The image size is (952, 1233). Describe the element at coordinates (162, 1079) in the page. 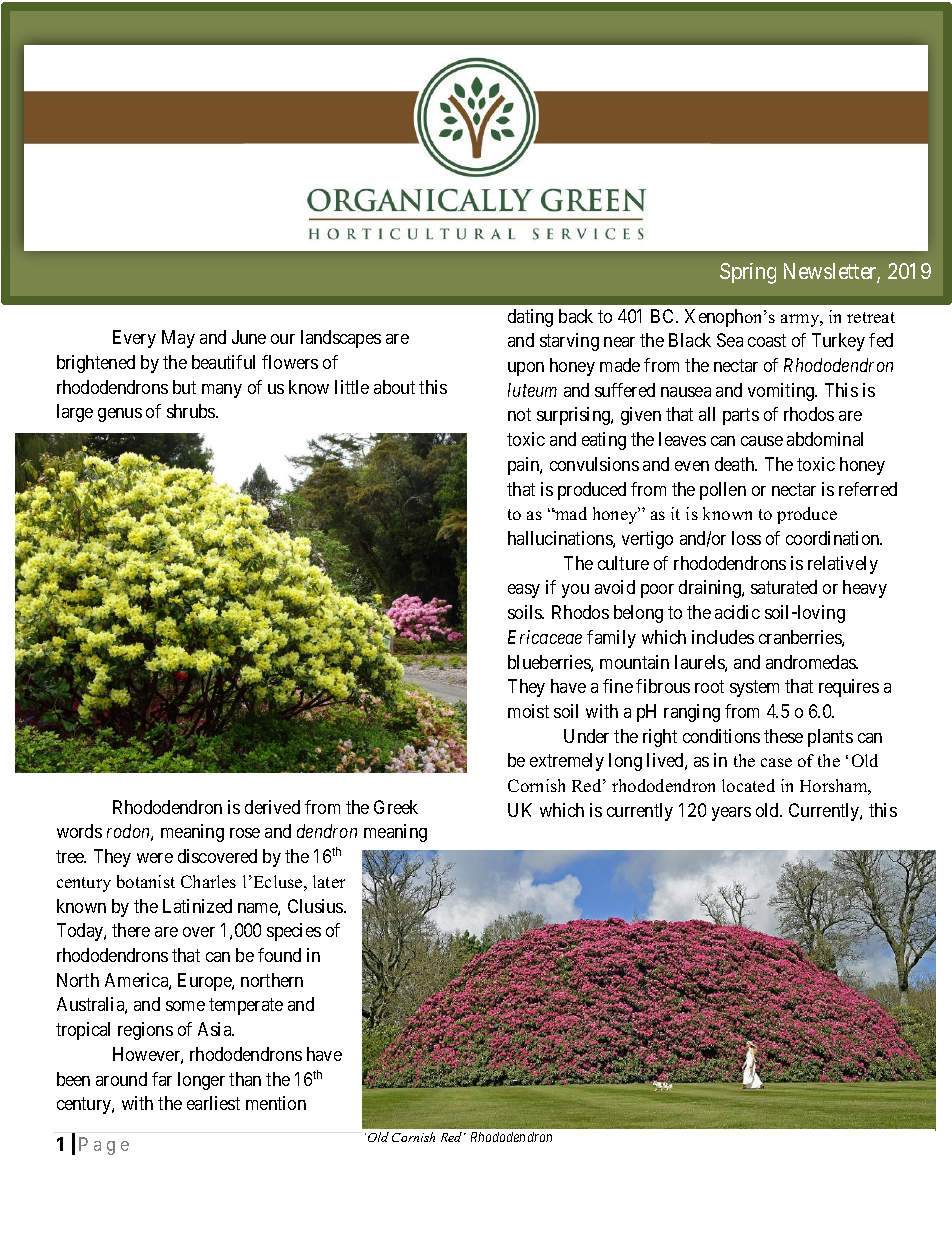

I see `far` at that location.
